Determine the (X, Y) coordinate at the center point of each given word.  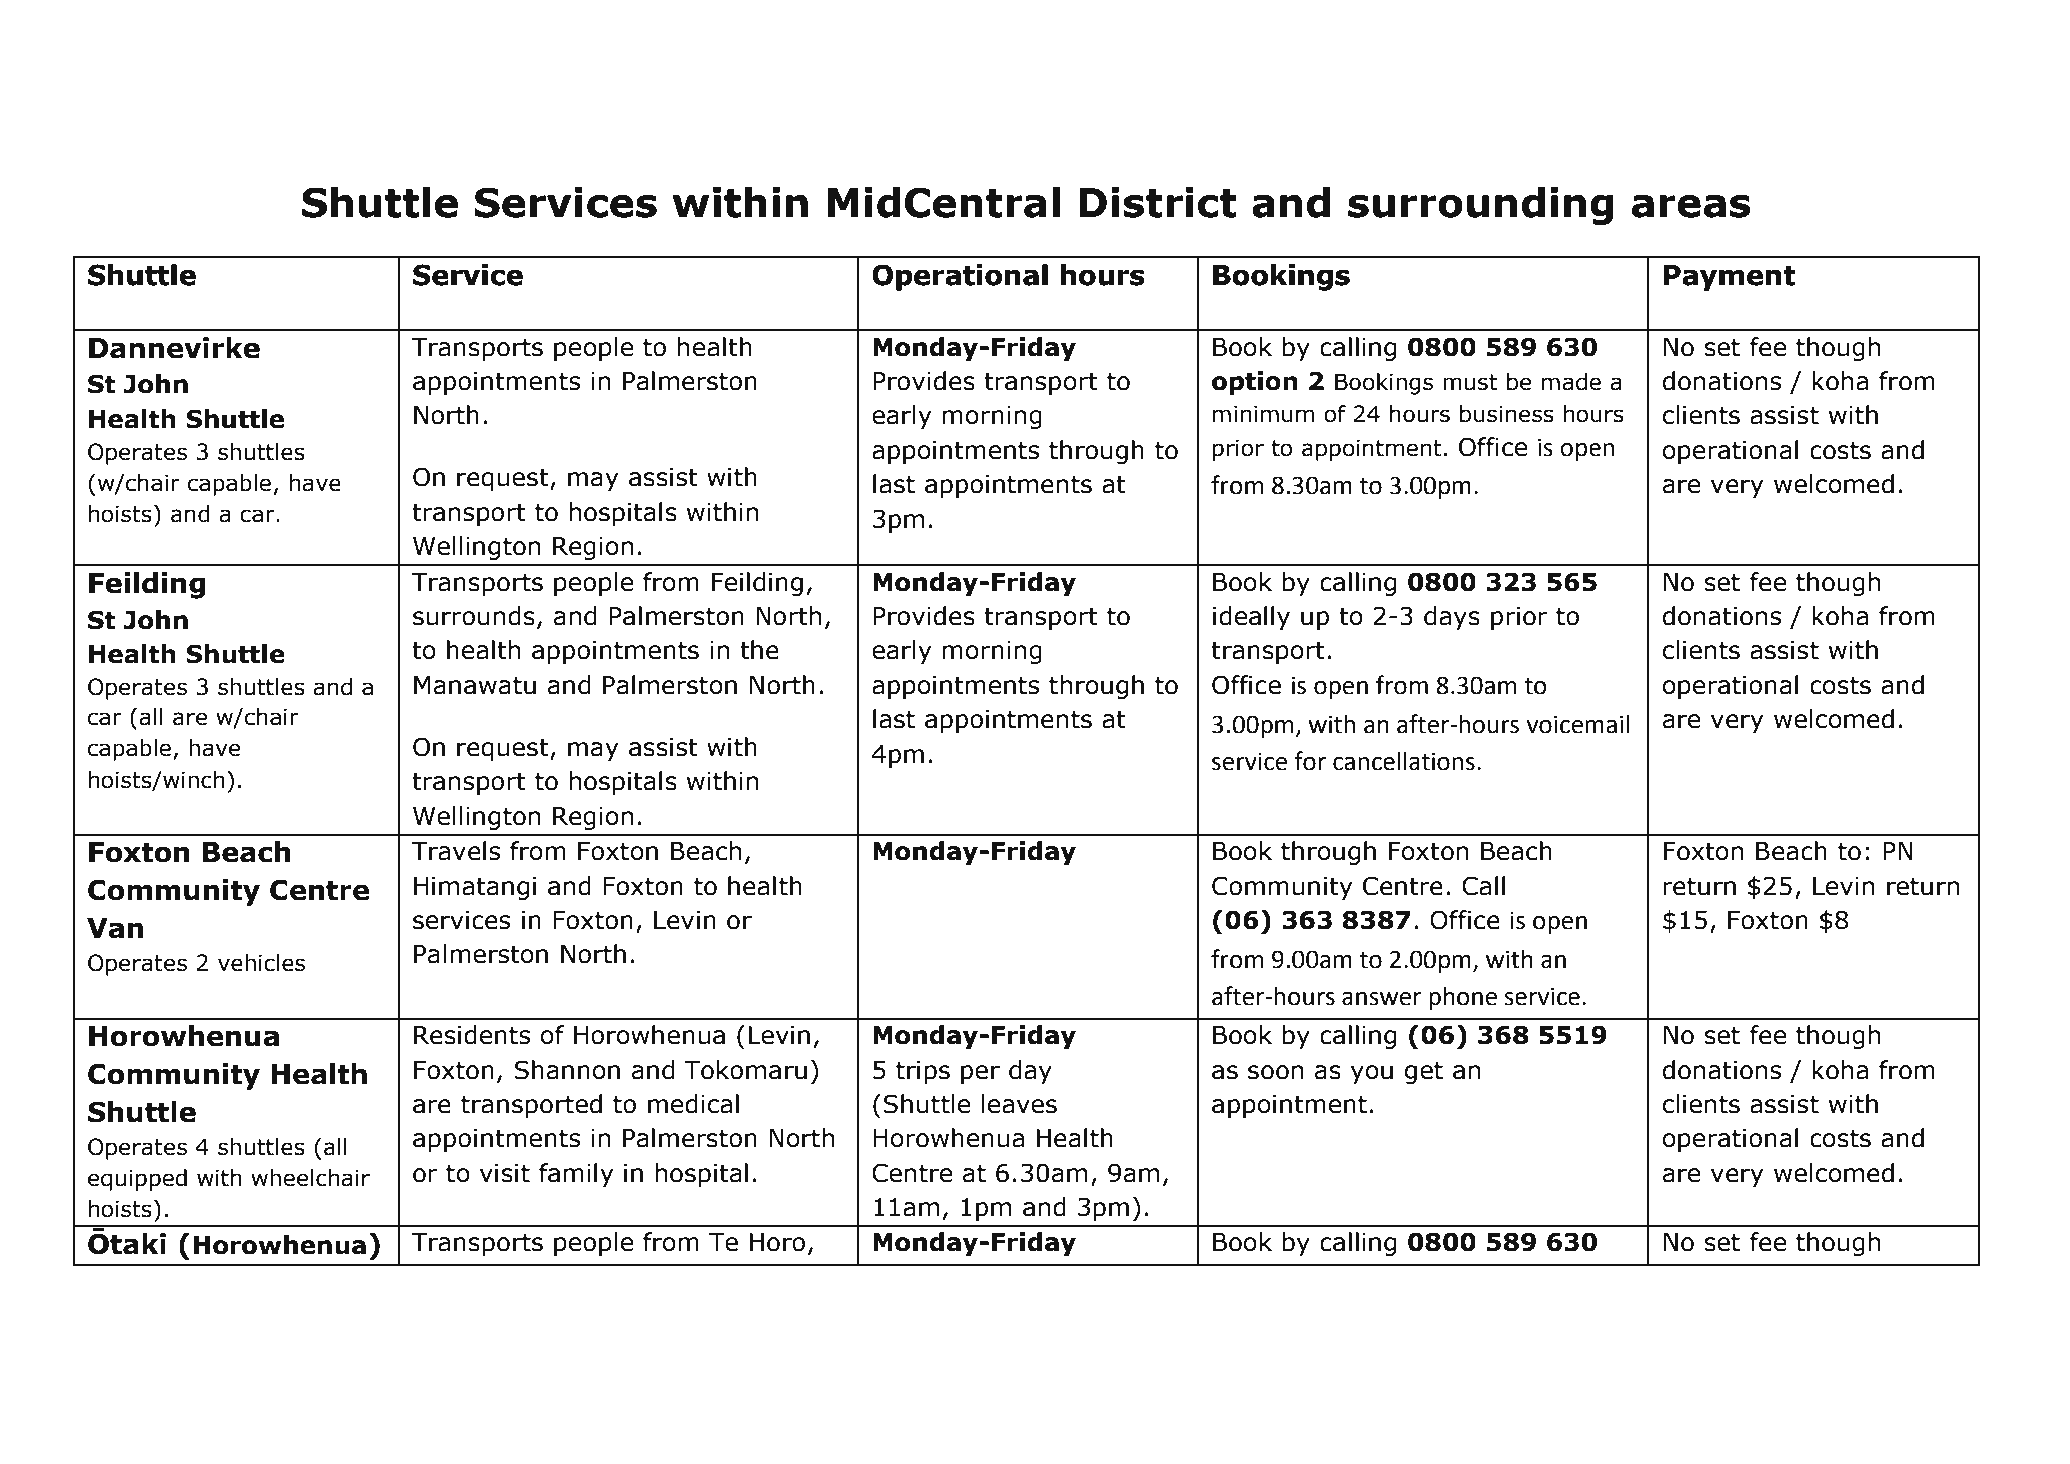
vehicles (261, 963)
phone (1463, 998)
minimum (1263, 414)
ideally (1251, 618)
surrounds (474, 616)
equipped (137, 1180)
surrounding (1481, 206)
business (1507, 414)
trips (923, 1072)
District (1158, 202)
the (759, 650)
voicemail (1578, 724)
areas (1691, 206)
